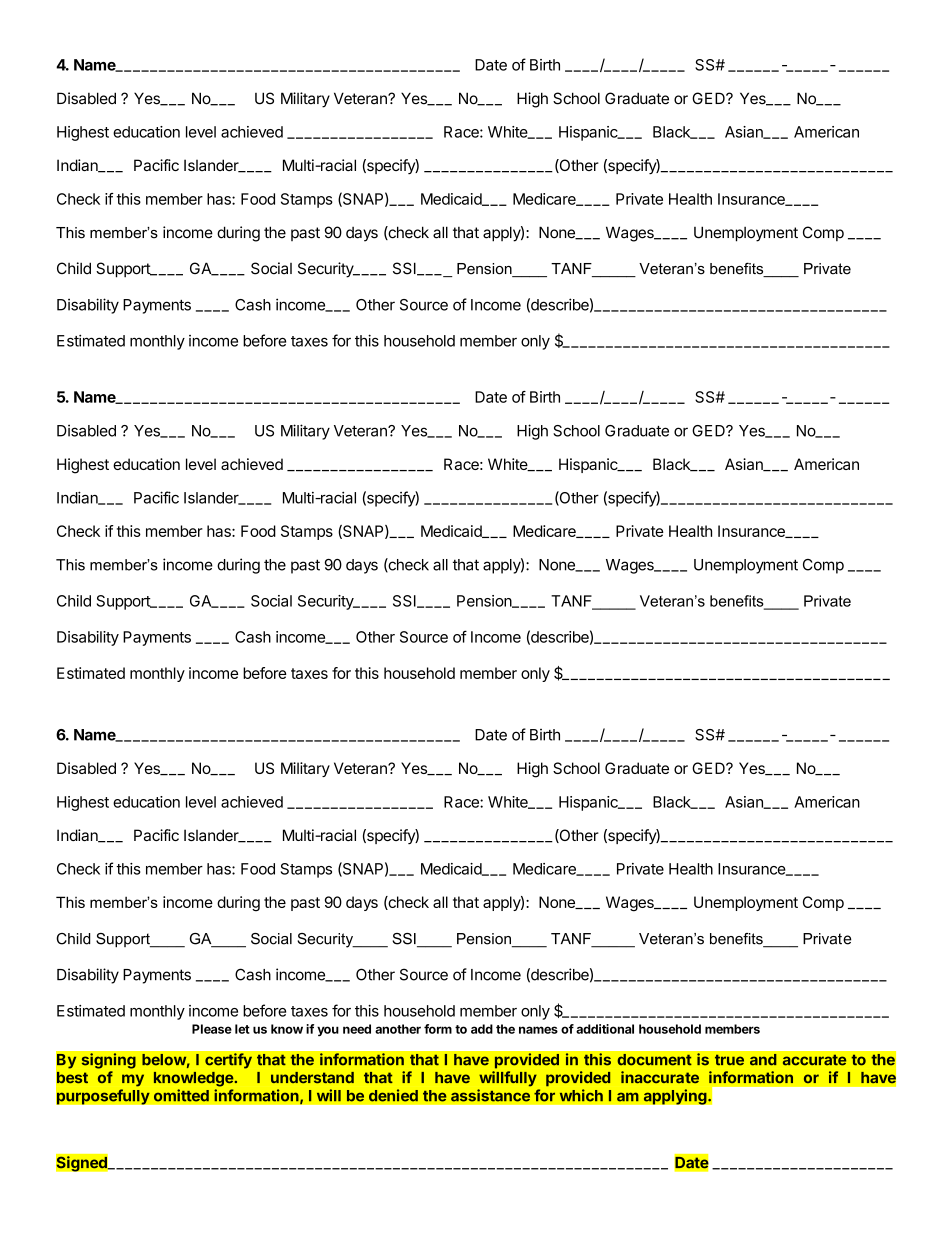  I want to click on document, so click(654, 1060).
